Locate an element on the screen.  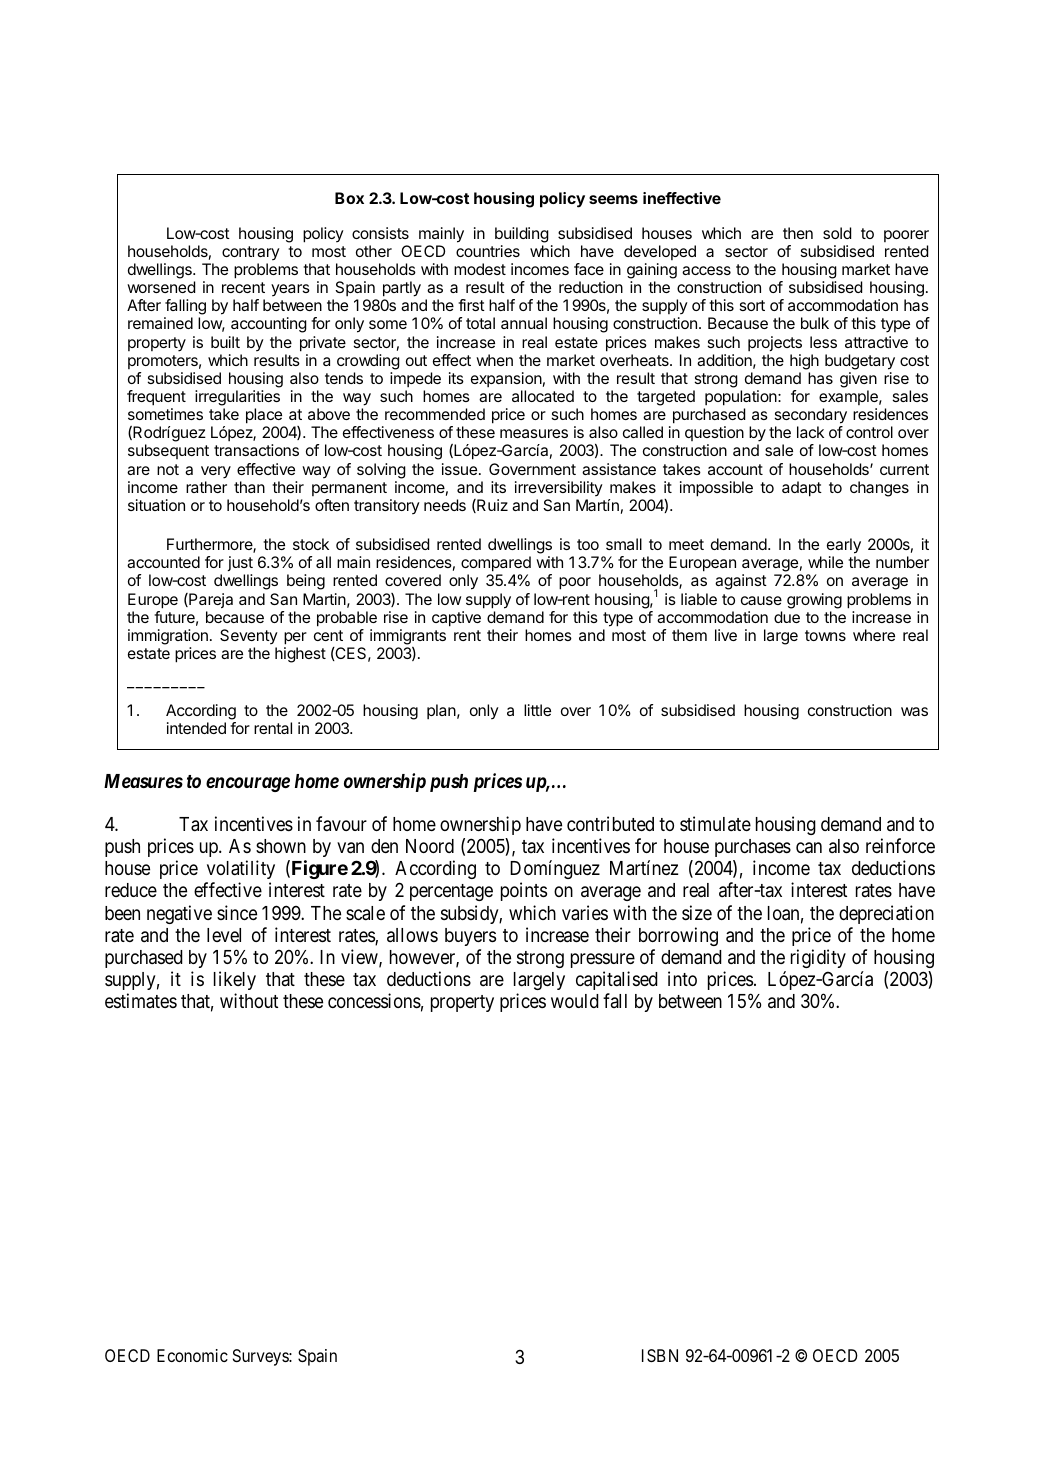
growing is located at coordinates (814, 601).
